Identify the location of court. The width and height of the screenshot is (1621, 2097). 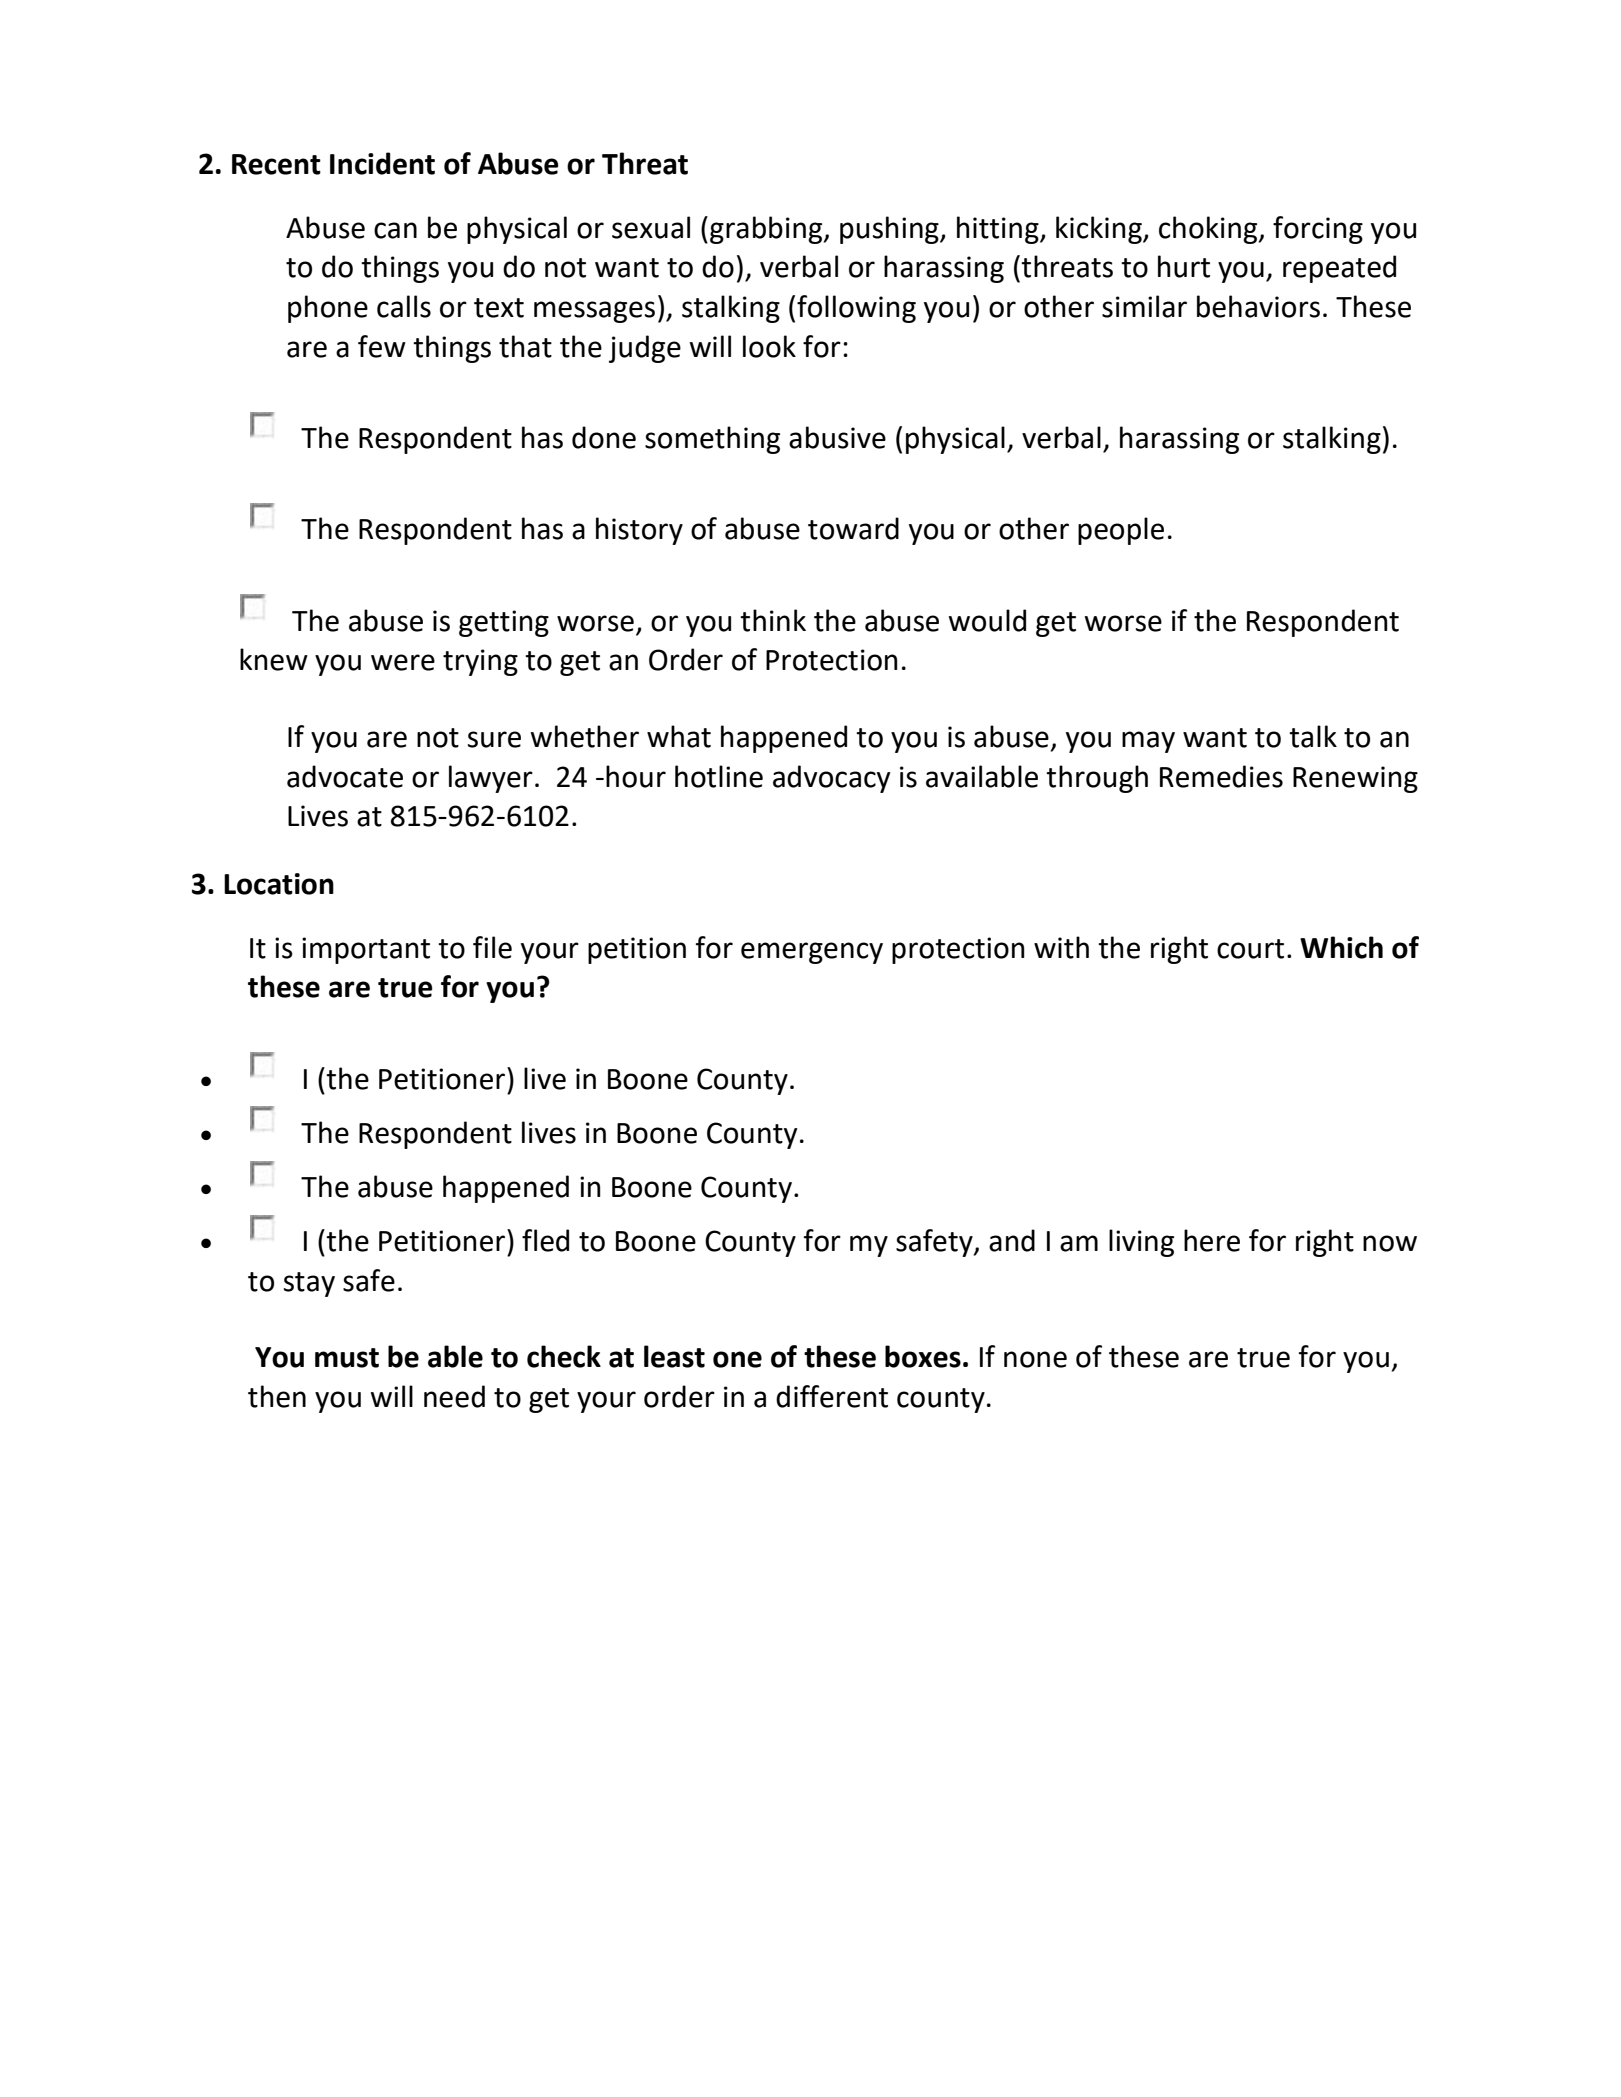
(1250, 949).
